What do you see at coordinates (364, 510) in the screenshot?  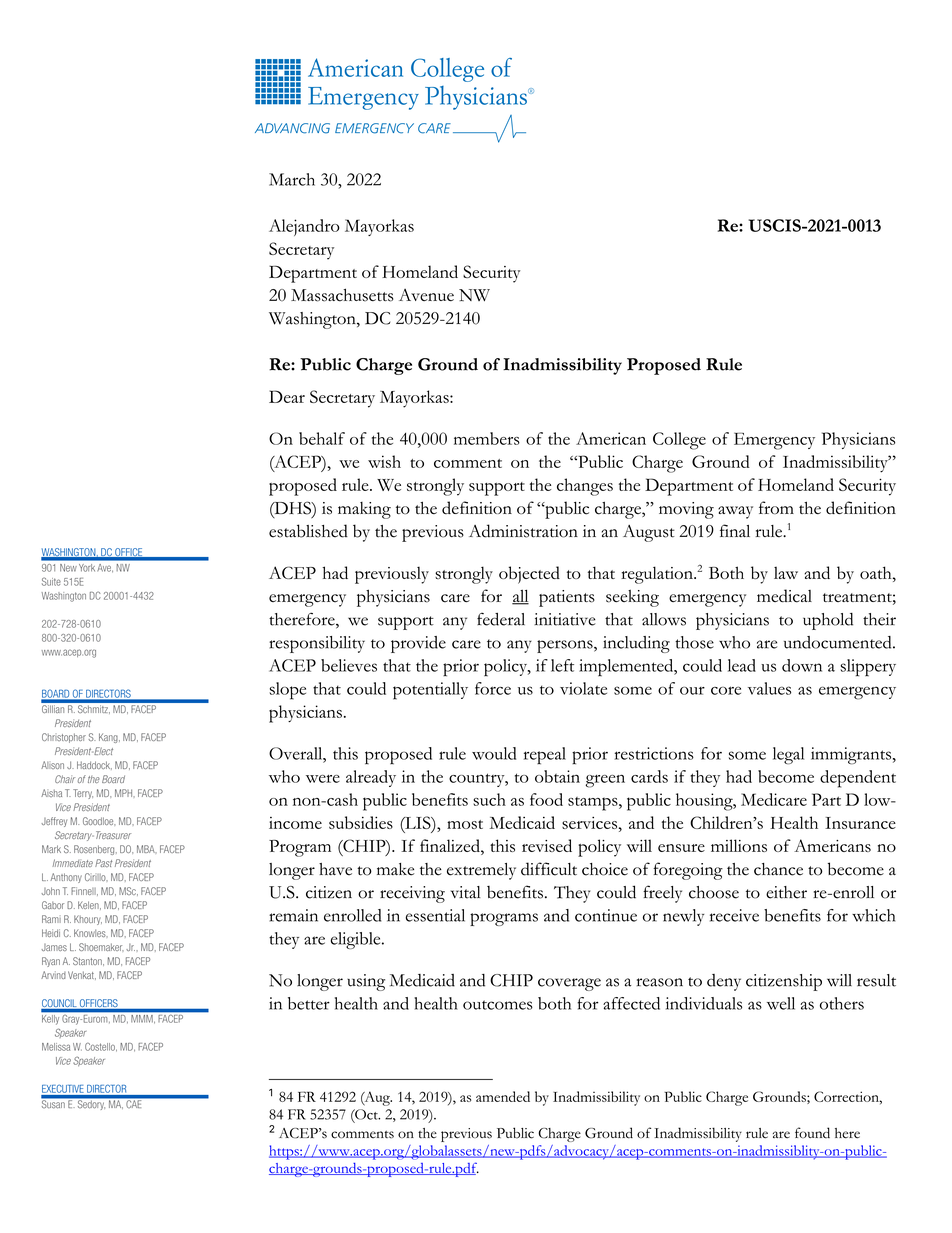 I see `making` at bounding box center [364, 510].
